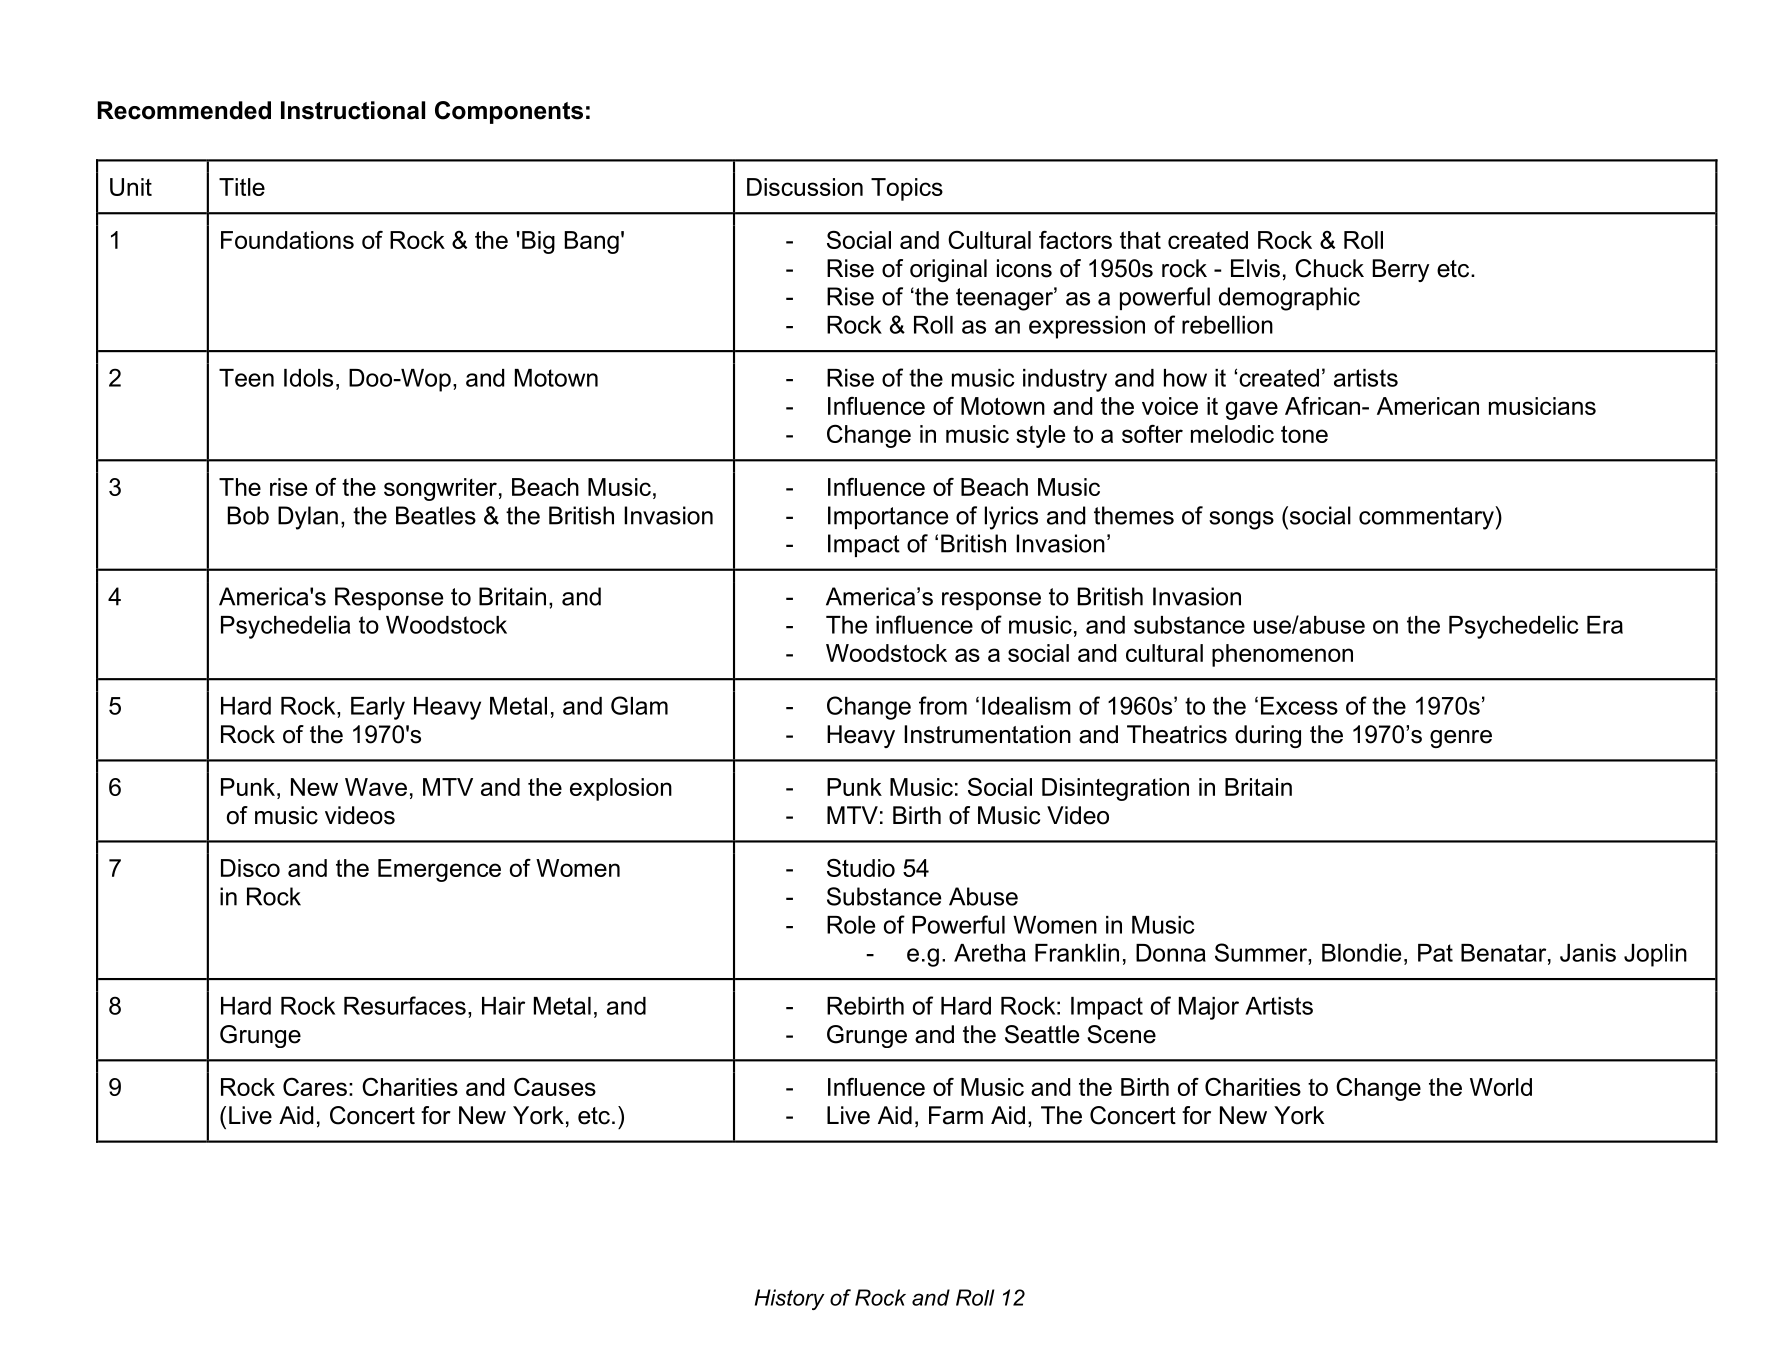  What do you see at coordinates (1401, 270) in the screenshot?
I see `Berry` at bounding box center [1401, 270].
